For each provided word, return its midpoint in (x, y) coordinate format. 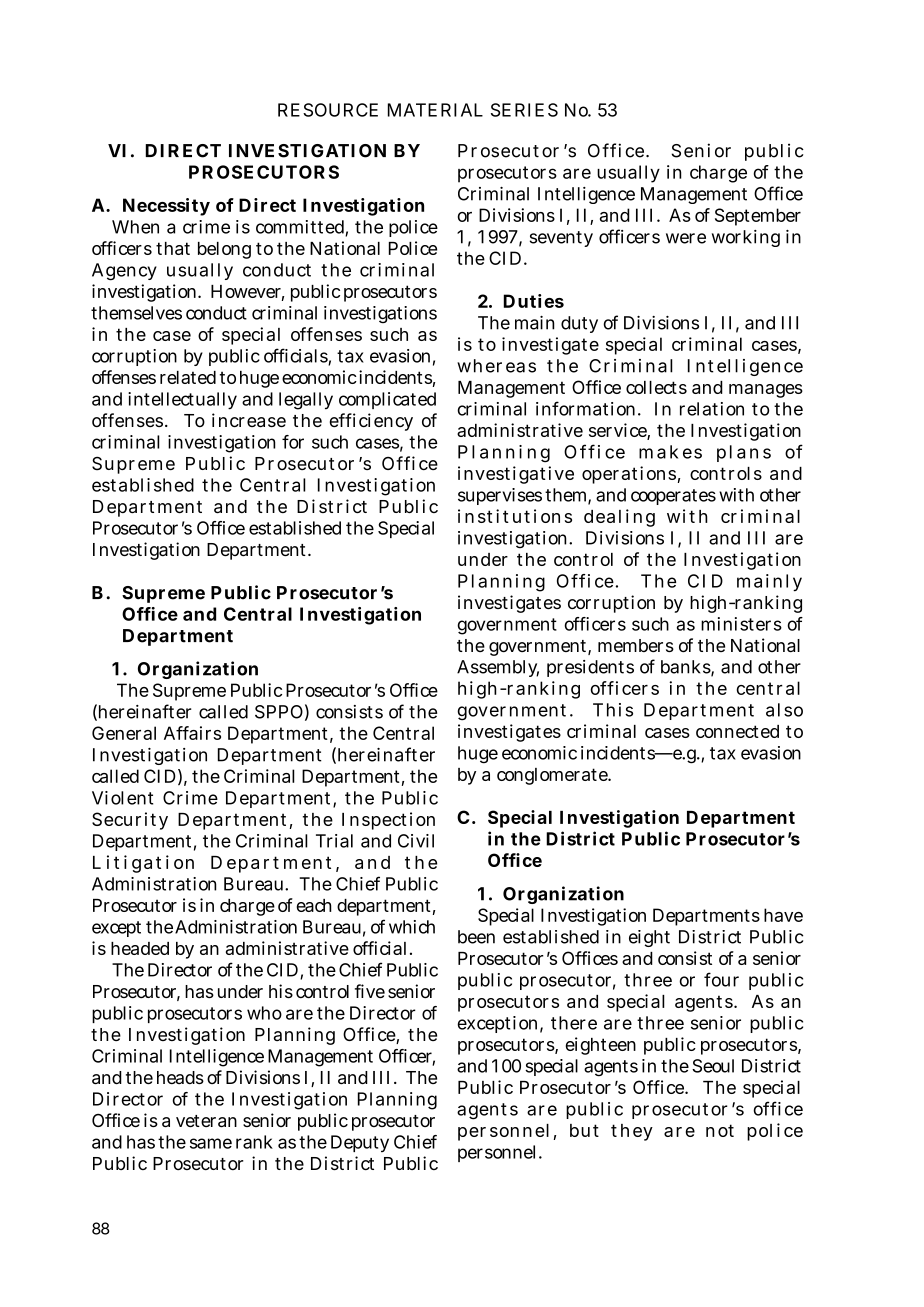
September (758, 217)
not (720, 1130)
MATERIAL (435, 110)
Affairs (192, 733)
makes (670, 452)
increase (249, 420)
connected (737, 731)
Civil (416, 841)
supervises (500, 496)
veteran (206, 1121)
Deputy (360, 1143)
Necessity (166, 207)
